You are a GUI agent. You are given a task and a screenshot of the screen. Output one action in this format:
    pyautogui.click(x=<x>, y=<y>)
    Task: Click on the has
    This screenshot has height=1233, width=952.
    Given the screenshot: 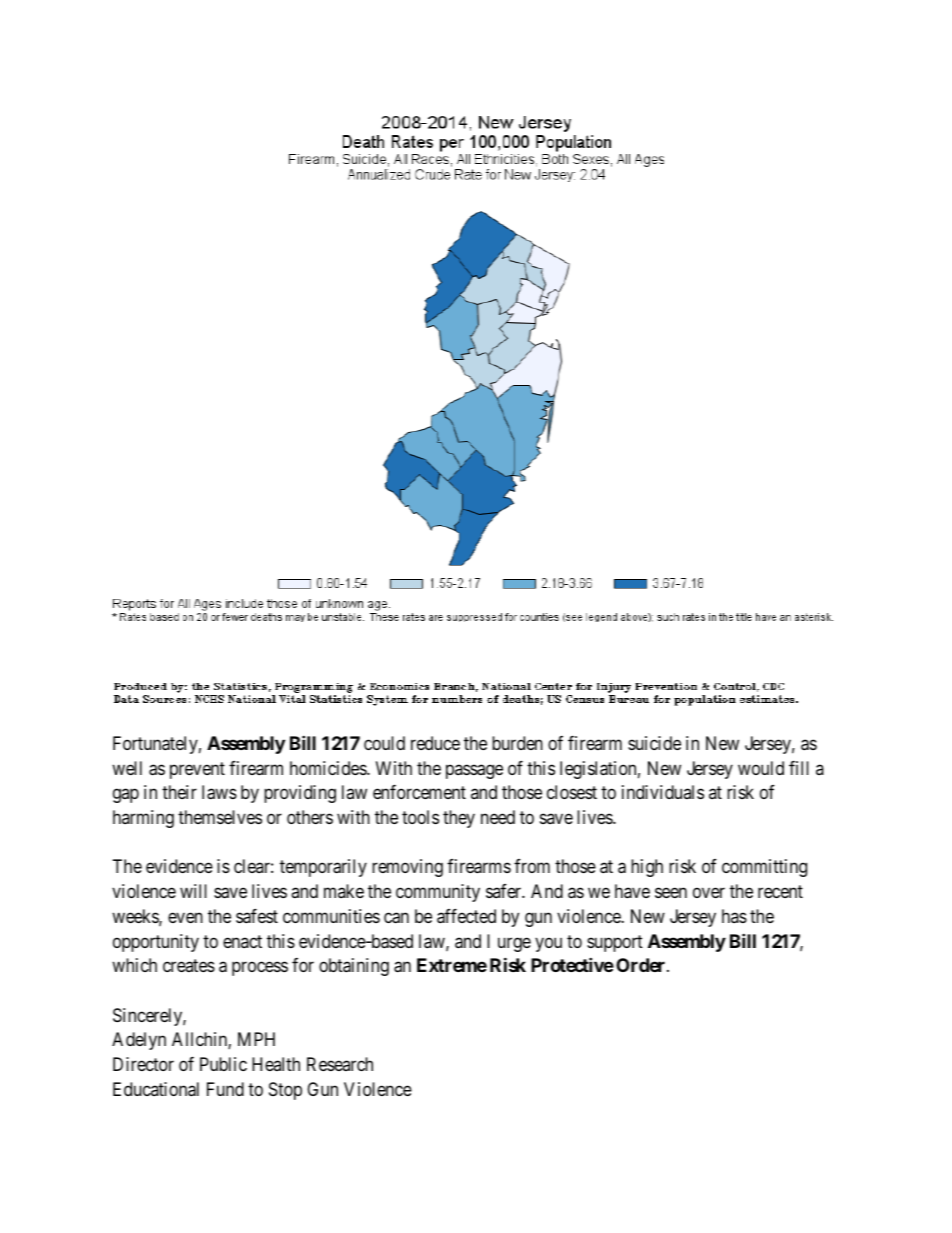 What is the action you would take?
    pyautogui.click(x=734, y=916)
